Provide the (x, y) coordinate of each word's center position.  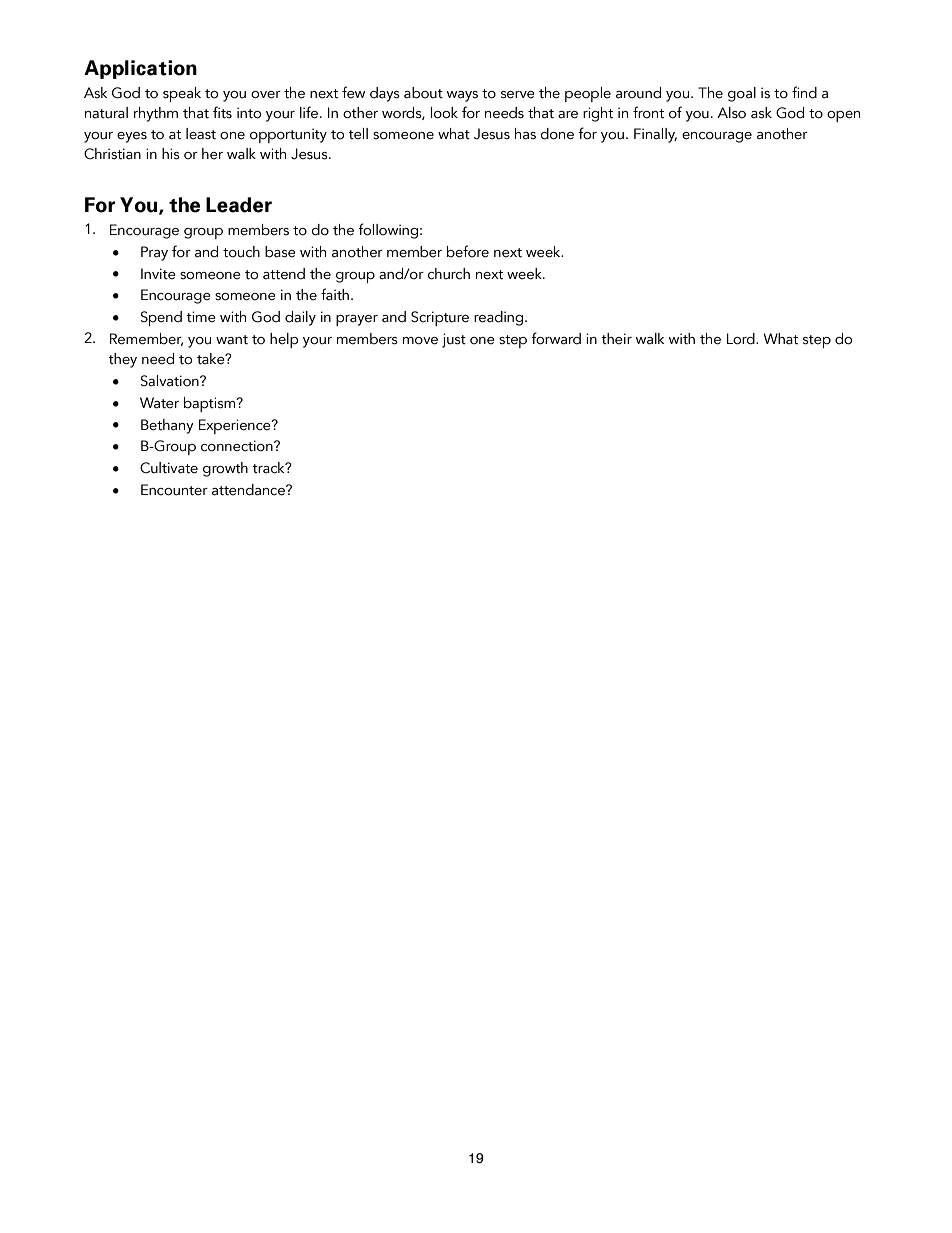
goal (742, 94)
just (454, 340)
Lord (742, 339)
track (269, 468)
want (232, 340)
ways (462, 96)
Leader (239, 205)
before (468, 251)
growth (225, 469)
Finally (655, 135)
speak (182, 94)
